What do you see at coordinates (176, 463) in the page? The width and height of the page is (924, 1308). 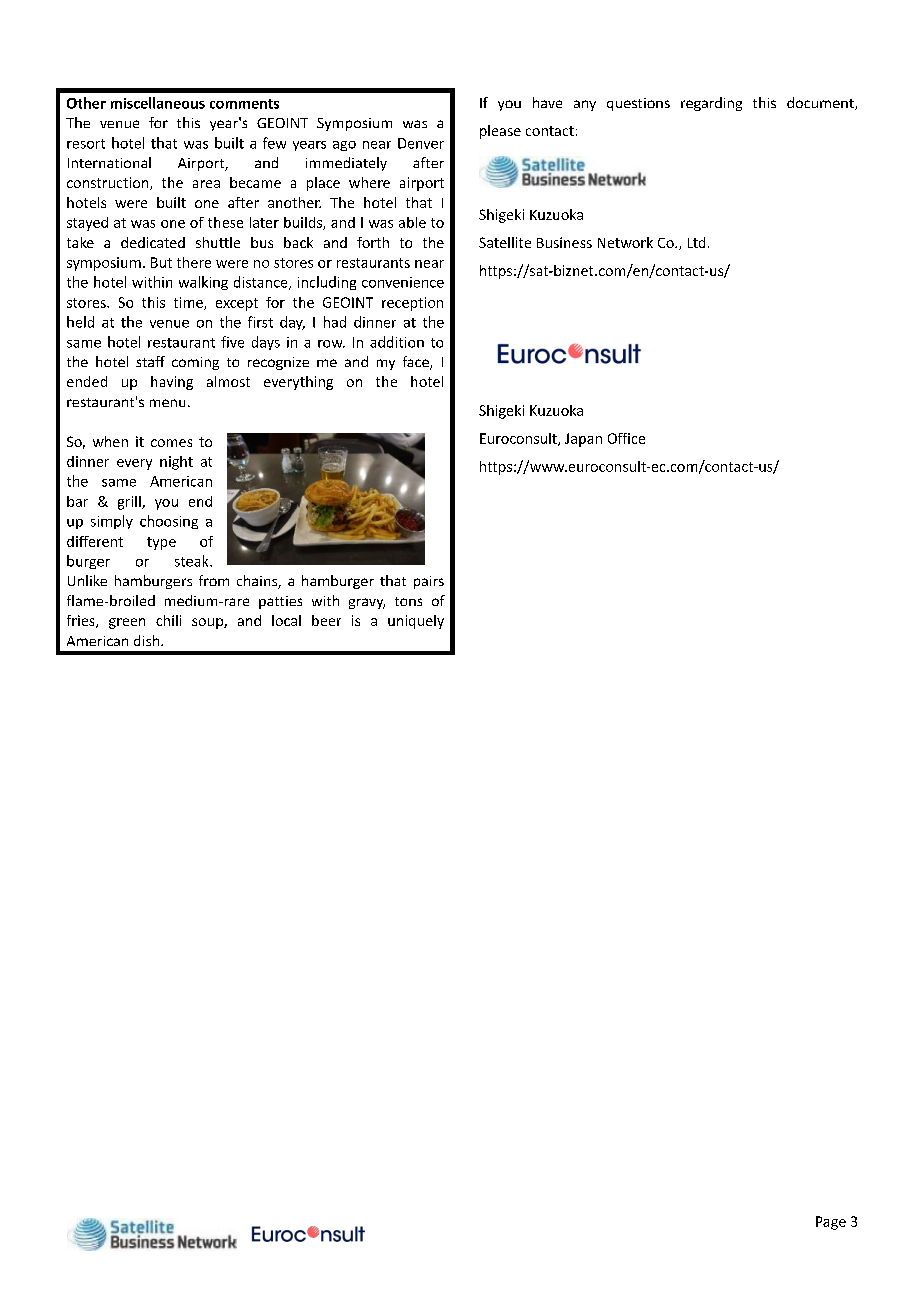 I see `night` at bounding box center [176, 463].
